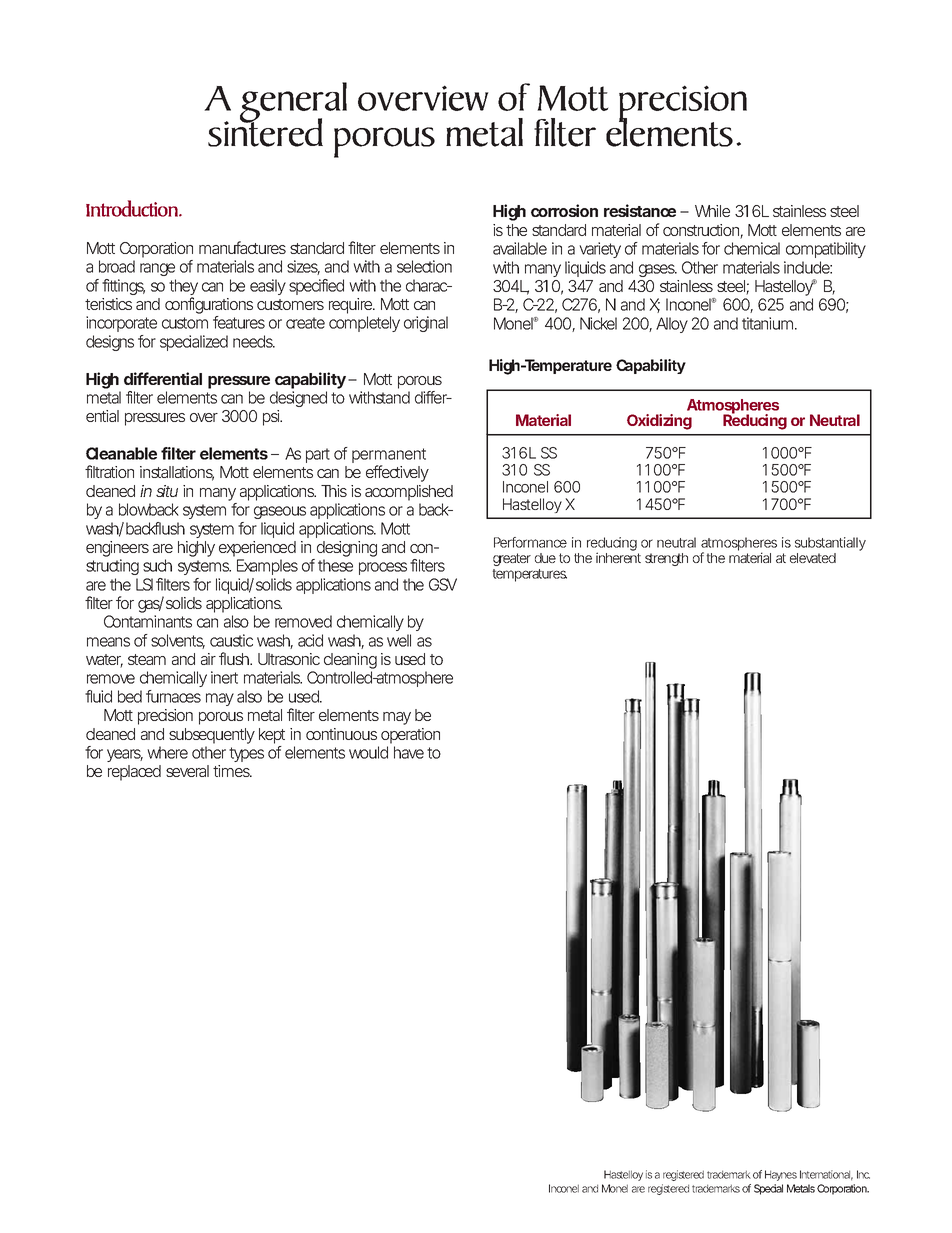 The height and width of the page is (1233, 952). Describe the element at coordinates (134, 773) in the page. I see `replaced` at that location.
